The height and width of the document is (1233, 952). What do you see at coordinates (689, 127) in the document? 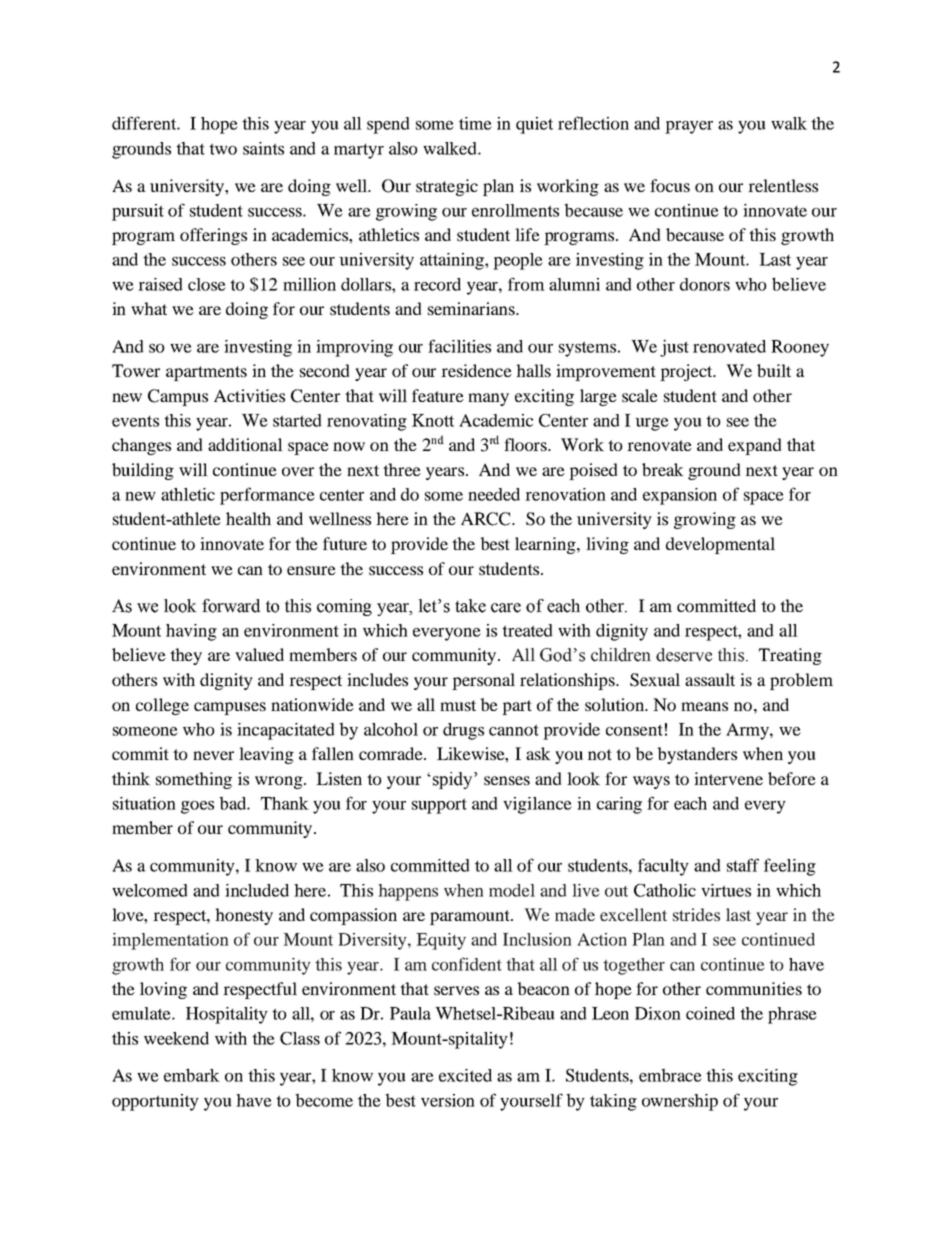
I see `prayer` at bounding box center [689, 127].
